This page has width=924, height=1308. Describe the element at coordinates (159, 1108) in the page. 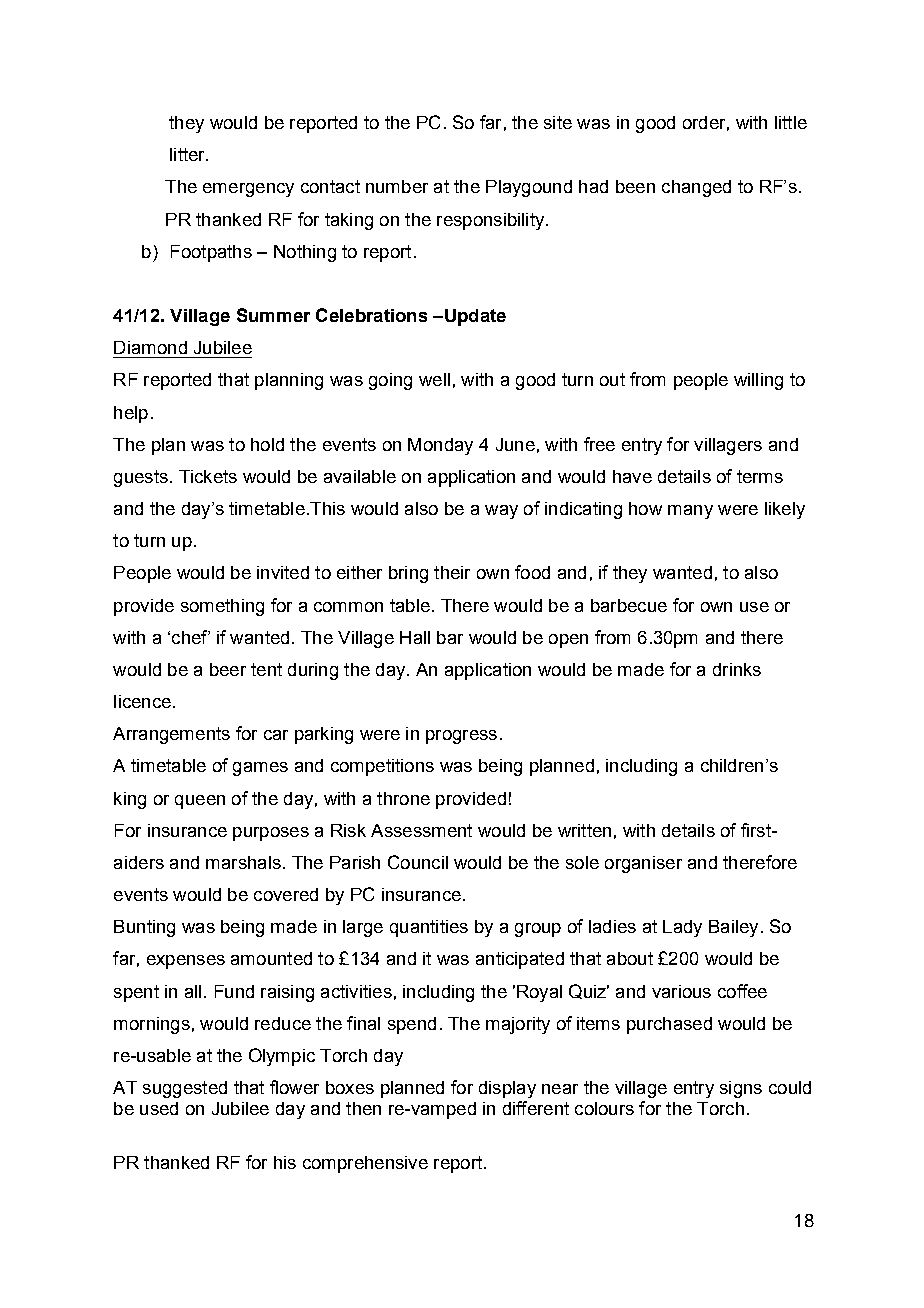

I see `used` at that location.
